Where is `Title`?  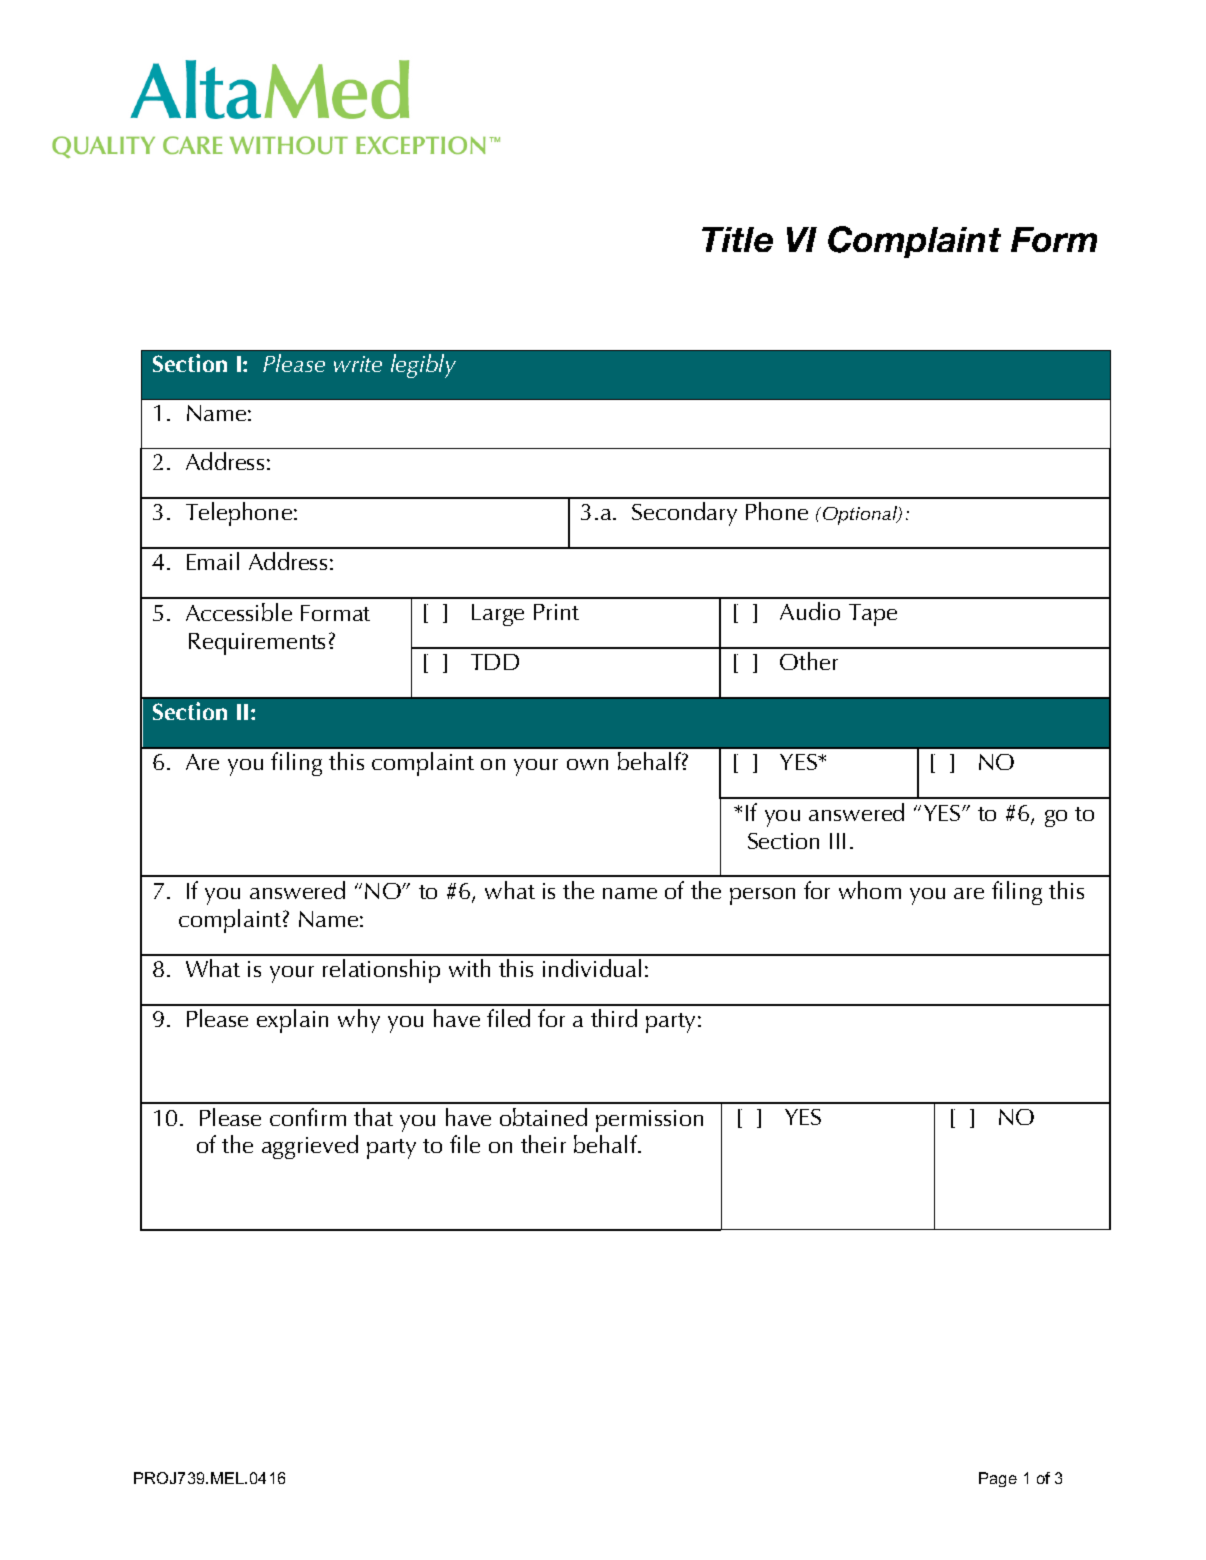 Title is located at coordinates (737, 239).
